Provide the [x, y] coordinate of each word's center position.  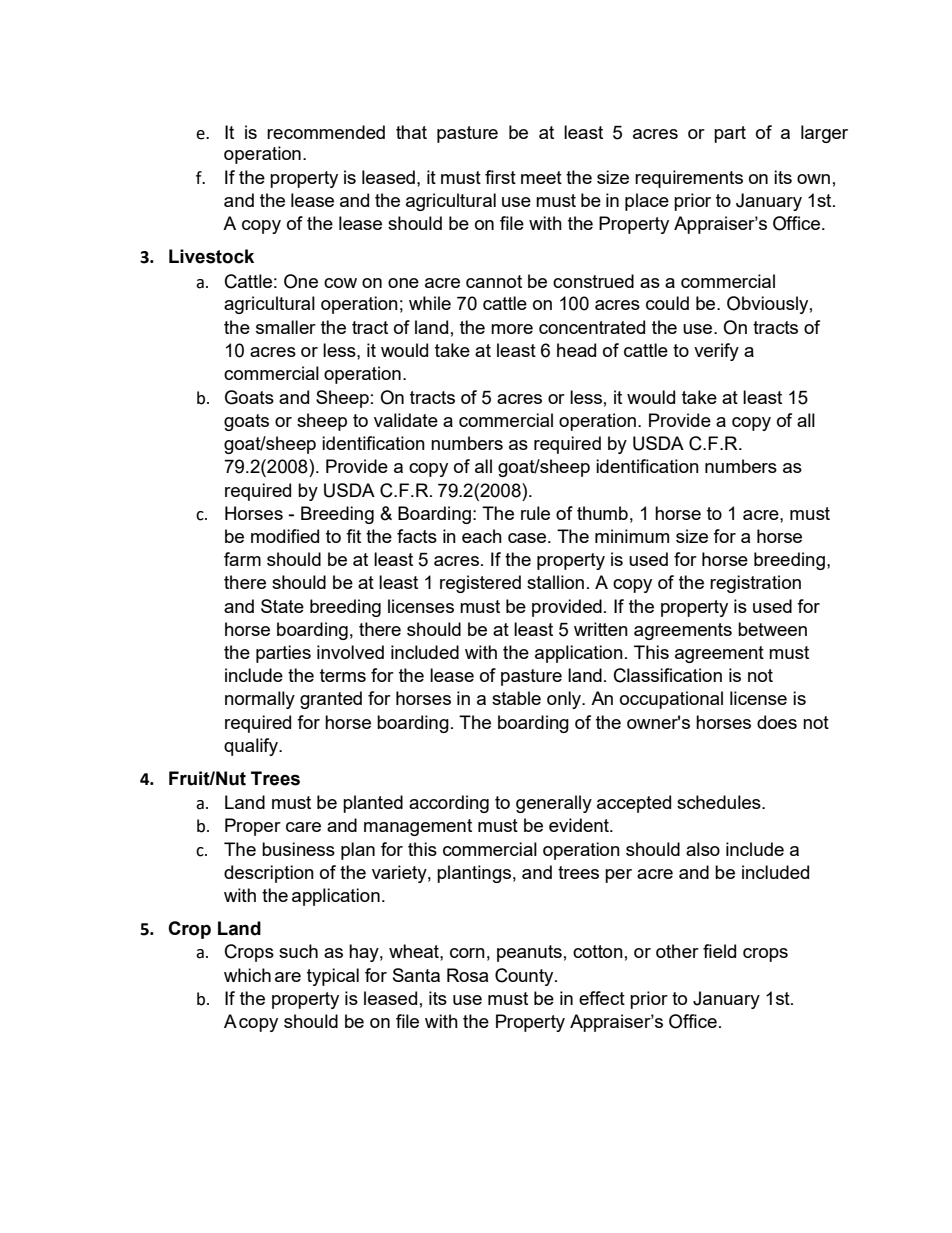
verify [716, 352]
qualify [252, 747]
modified [285, 536]
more [512, 329]
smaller [286, 327]
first [500, 177]
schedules [720, 802]
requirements [689, 179]
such [298, 951]
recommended [326, 132]
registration [755, 584]
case [528, 538]
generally [554, 804]
